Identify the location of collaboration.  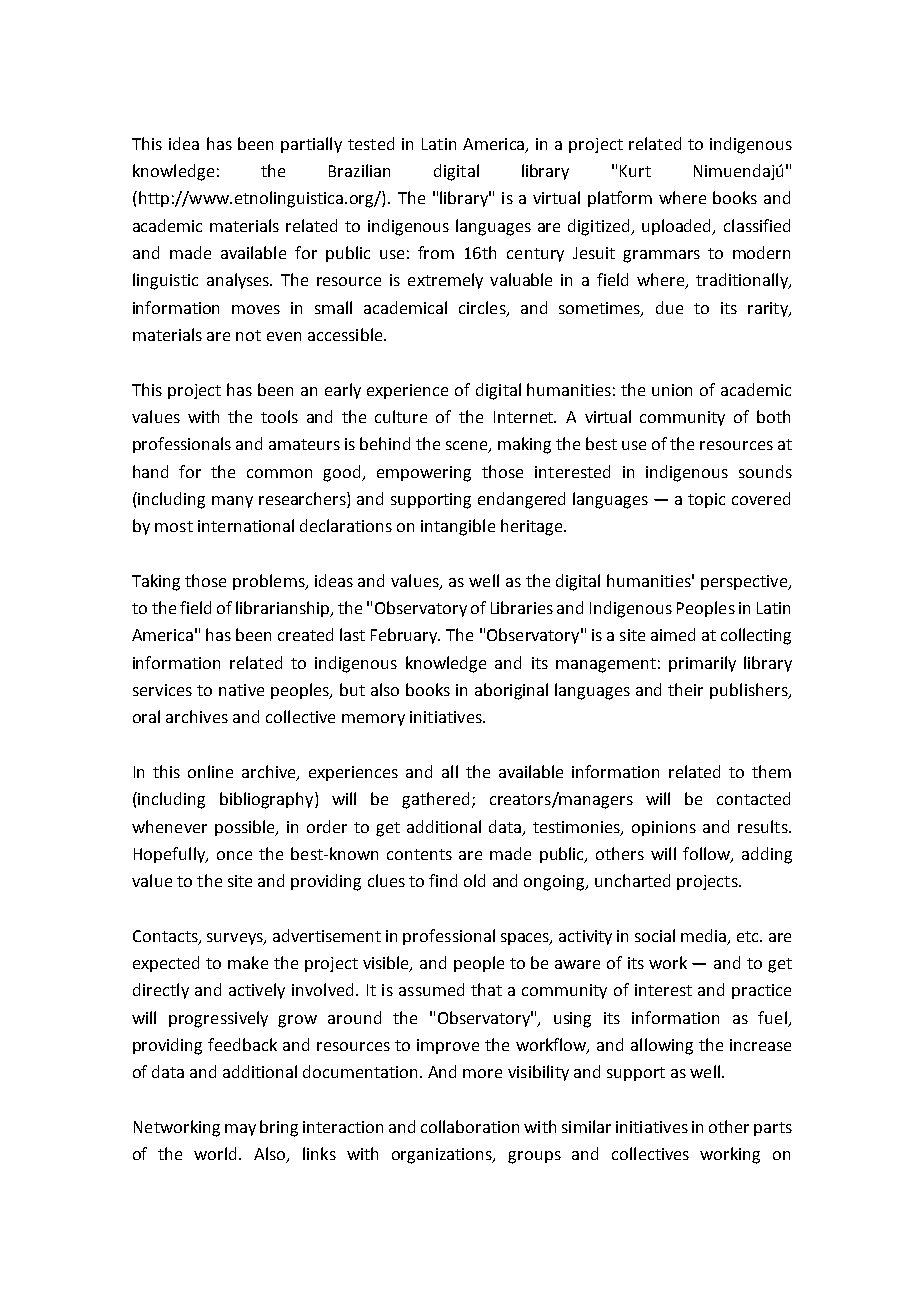
(470, 1126).
